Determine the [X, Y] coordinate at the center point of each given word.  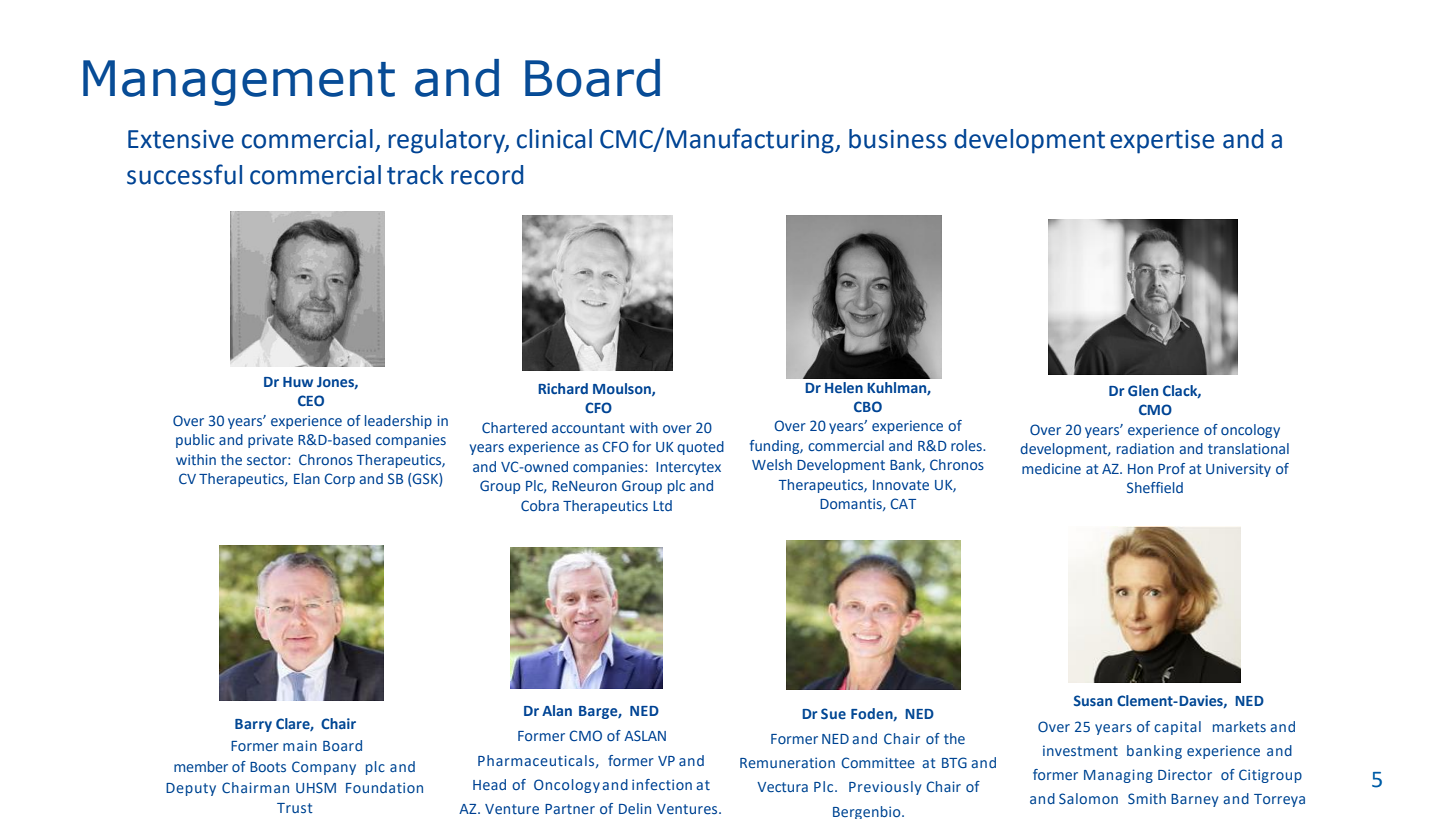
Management [239, 83]
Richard [563, 388]
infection [662, 784]
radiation [1145, 448]
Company [324, 768]
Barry [253, 725]
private [270, 441]
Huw [298, 382]
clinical [554, 139]
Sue [833, 713]
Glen [1143, 390]
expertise [1162, 142]
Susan [1093, 700]
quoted [700, 448]
